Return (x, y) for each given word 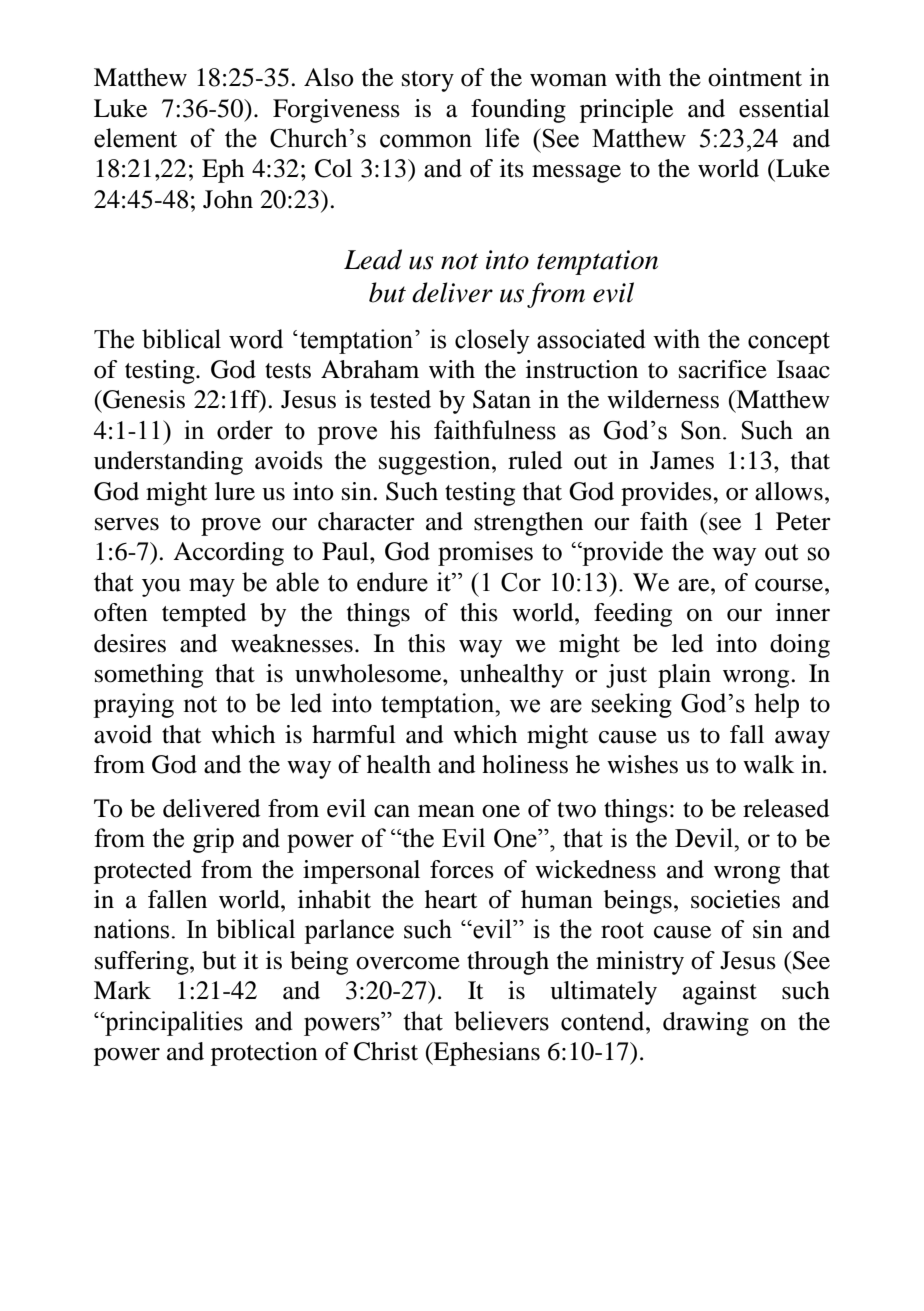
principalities (173, 1023)
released (786, 808)
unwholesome (369, 673)
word (256, 339)
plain (684, 676)
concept (789, 343)
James (682, 460)
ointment (755, 77)
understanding (168, 463)
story (428, 81)
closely (492, 341)
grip (213, 840)
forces (462, 869)
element (135, 138)
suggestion (436, 463)
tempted (204, 615)
